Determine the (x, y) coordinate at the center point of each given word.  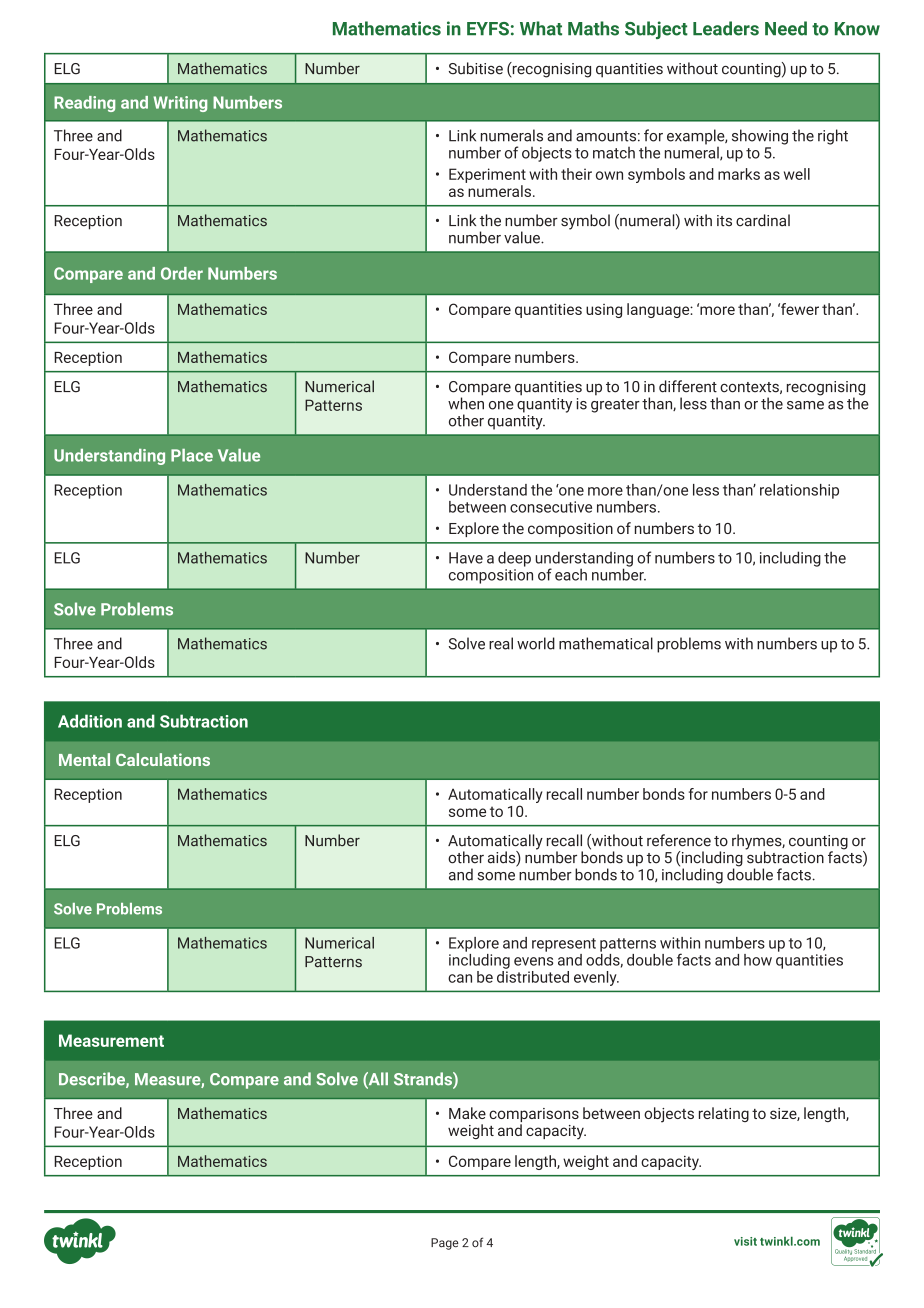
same (805, 405)
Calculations (163, 759)
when (466, 402)
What (541, 28)
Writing (180, 104)
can (460, 978)
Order (182, 273)
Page (445, 1244)
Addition (90, 721)
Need (786, 28)
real (501, 643)
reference (679, 840)
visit (745, 1241)
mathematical (606, 643)
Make (467, 1113)
